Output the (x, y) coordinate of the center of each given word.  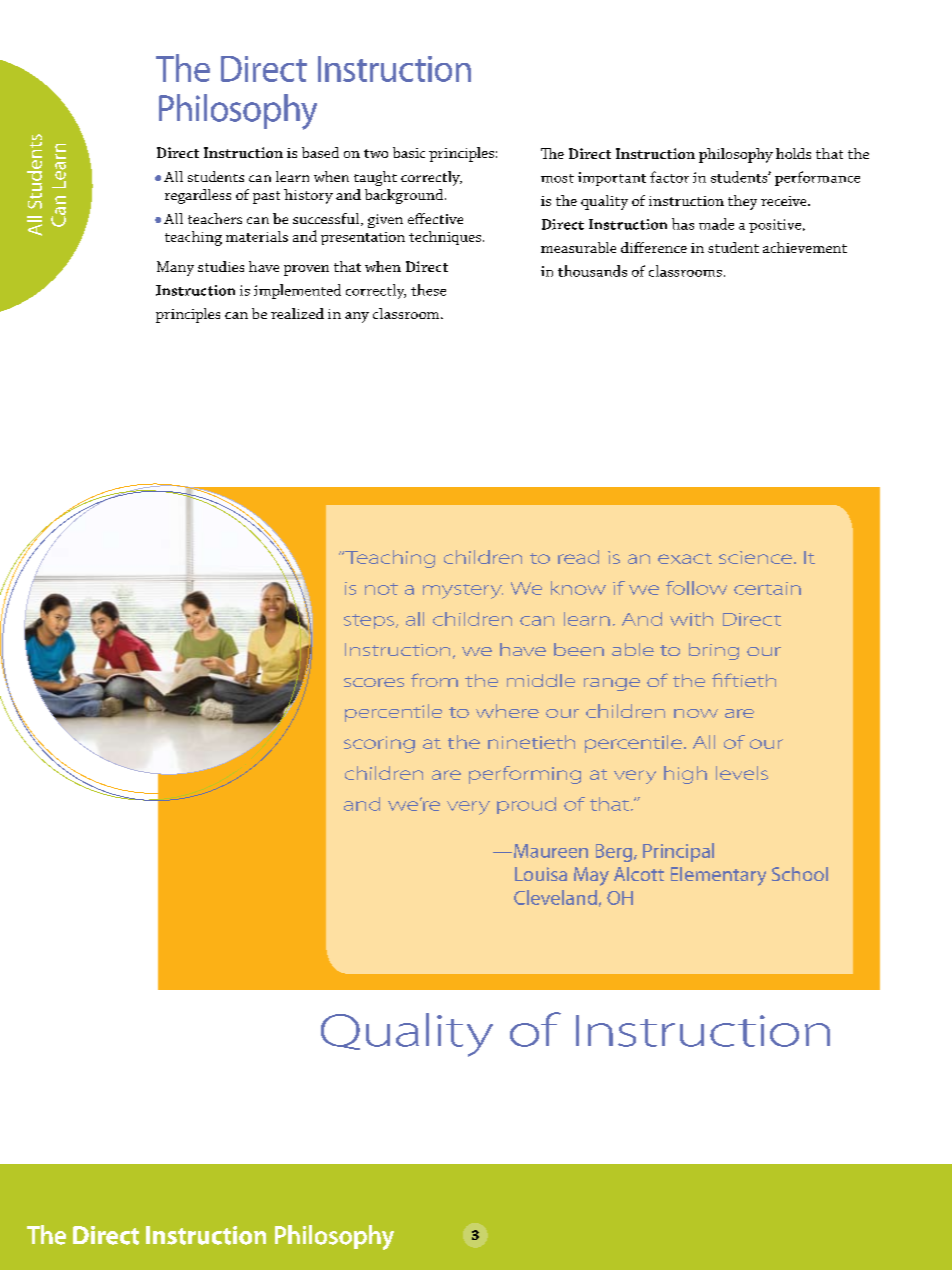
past (266, 197)
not (381, 589)
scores (374, 682)
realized (297, 313)
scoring (379, 744)
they (742, 202)
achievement (805, 247)
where (507, 711)
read (578, 557)
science (757, 557)
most (557, 178)
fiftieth (744, 680)
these (428, 290)
